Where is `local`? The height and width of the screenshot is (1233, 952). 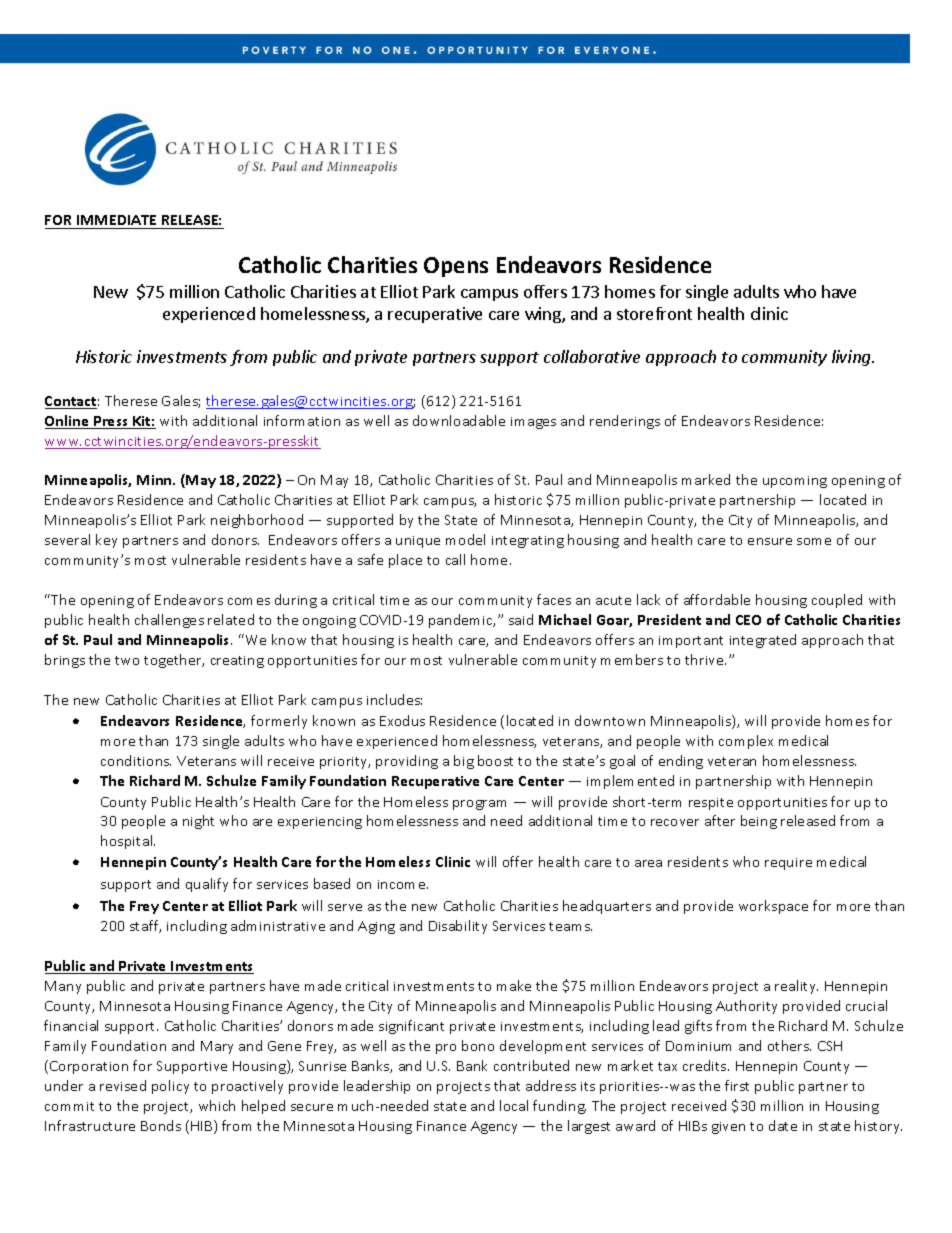
local is located at coordinates (514, 1105).
